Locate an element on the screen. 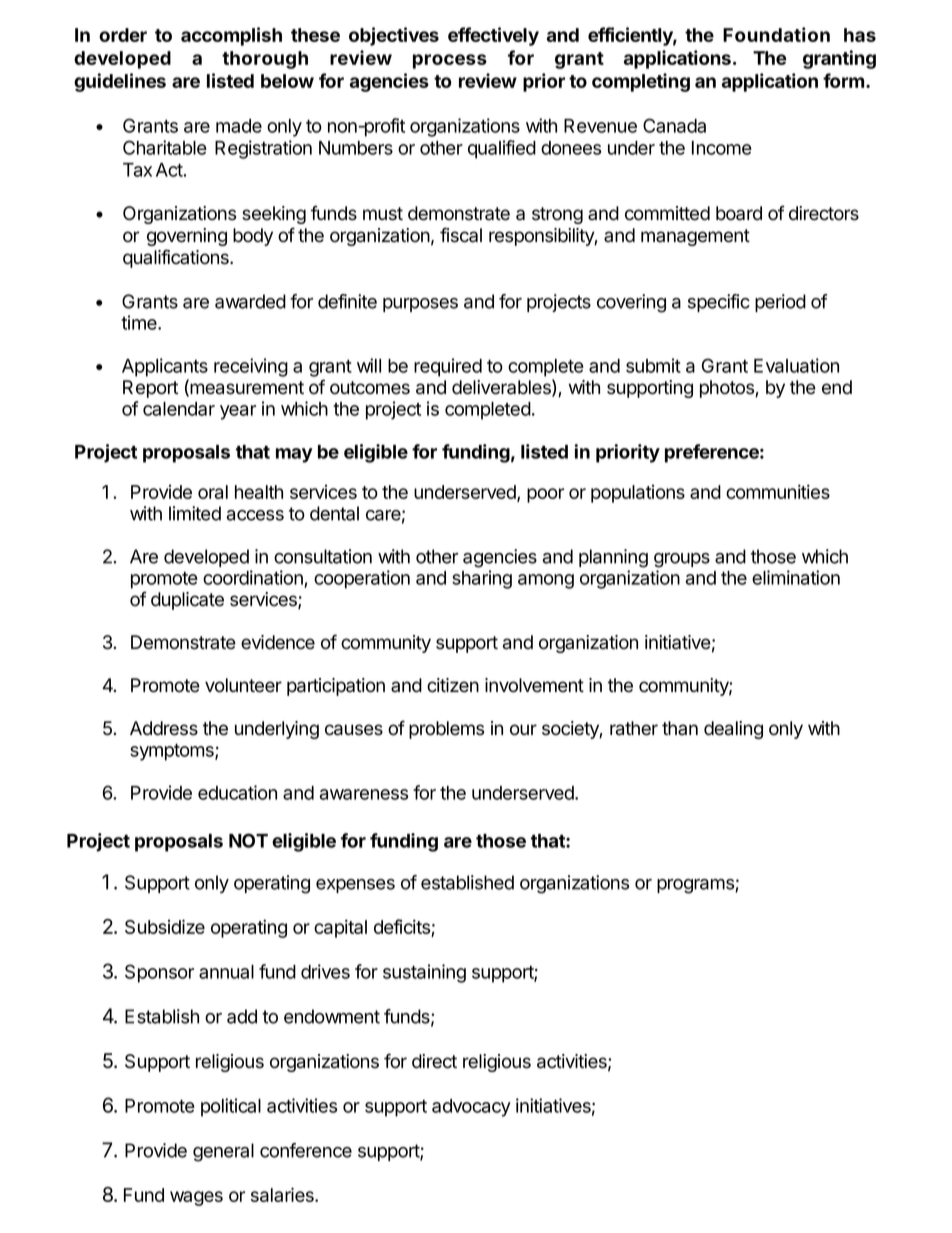 The width and height of the screenshot is (952, 1233). general is located at coordinates (223, 1152).
